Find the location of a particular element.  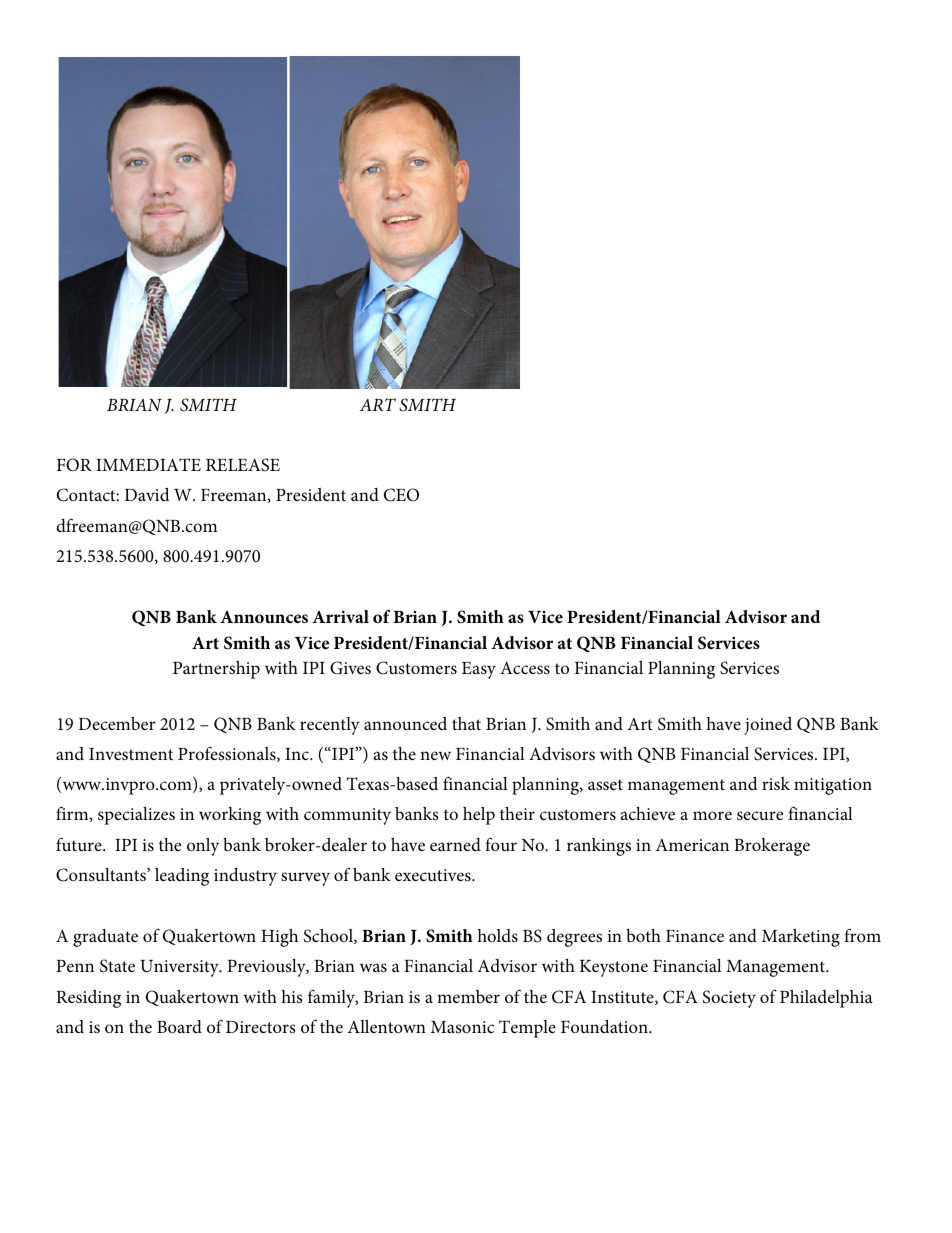

joined is located at coordinates (768, 726).
